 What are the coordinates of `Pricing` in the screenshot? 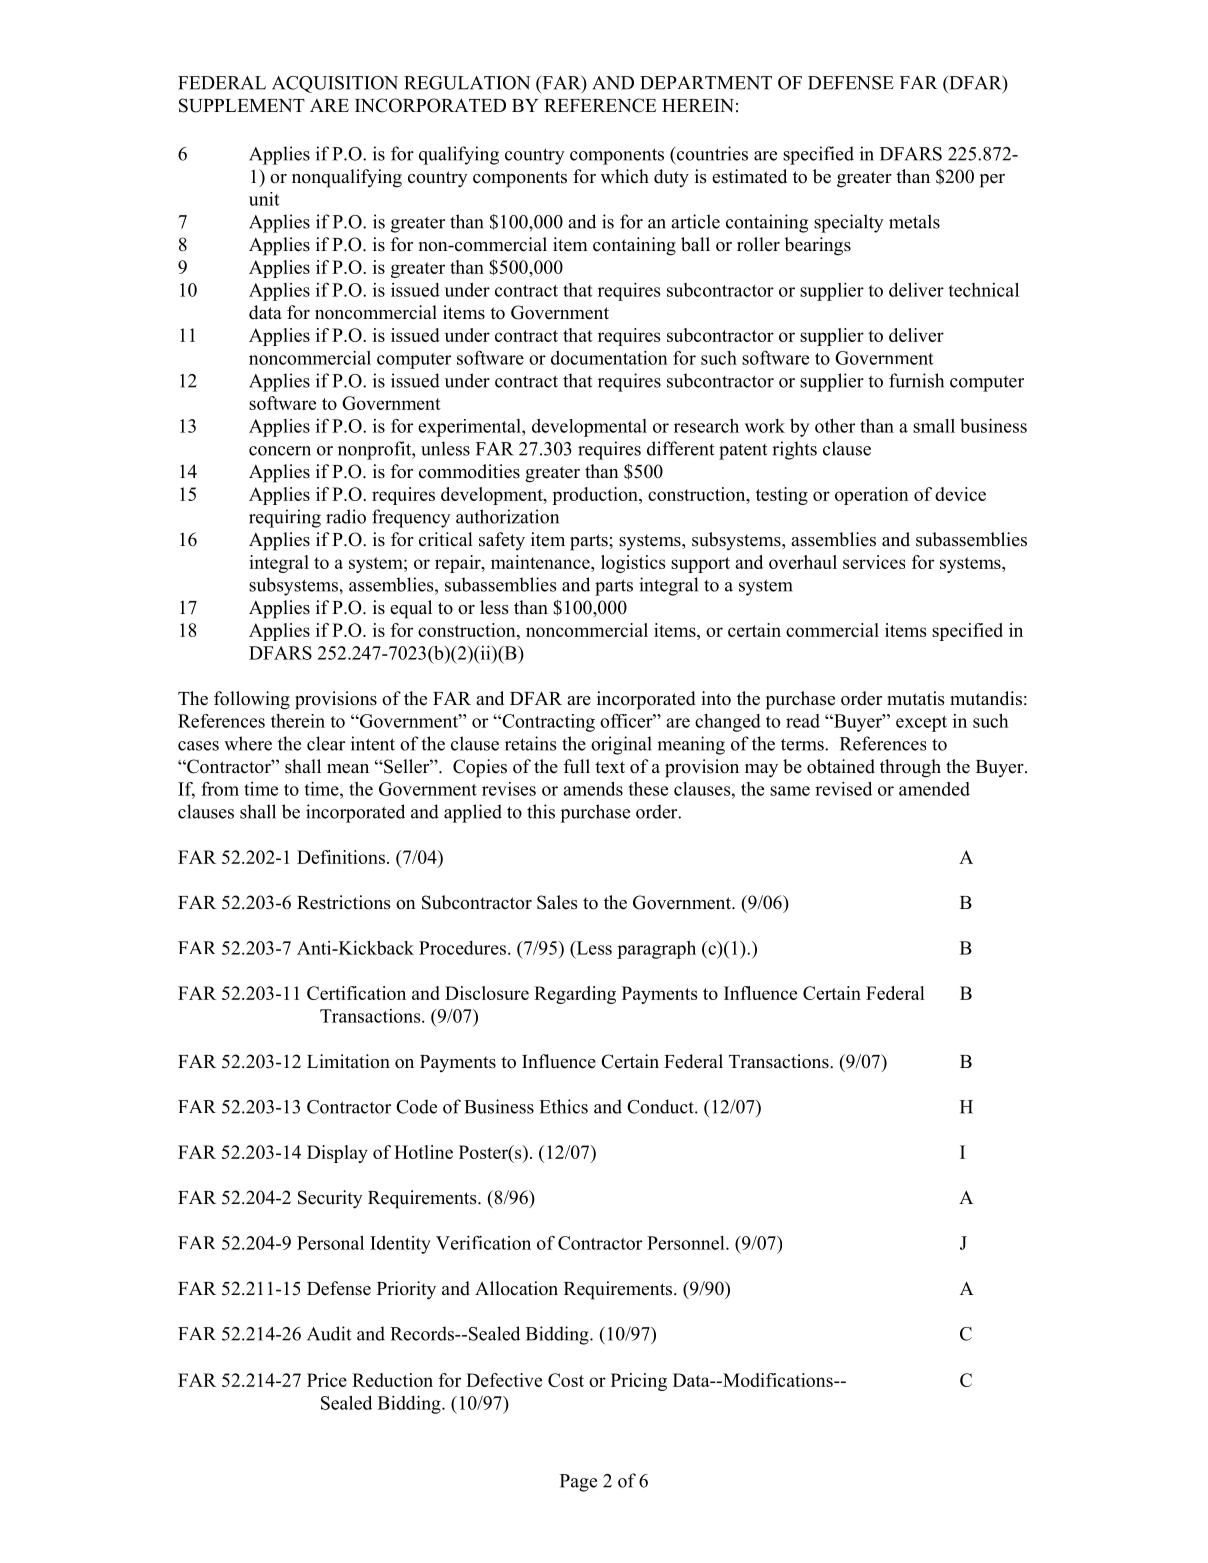 It's located at (639, 1382).
